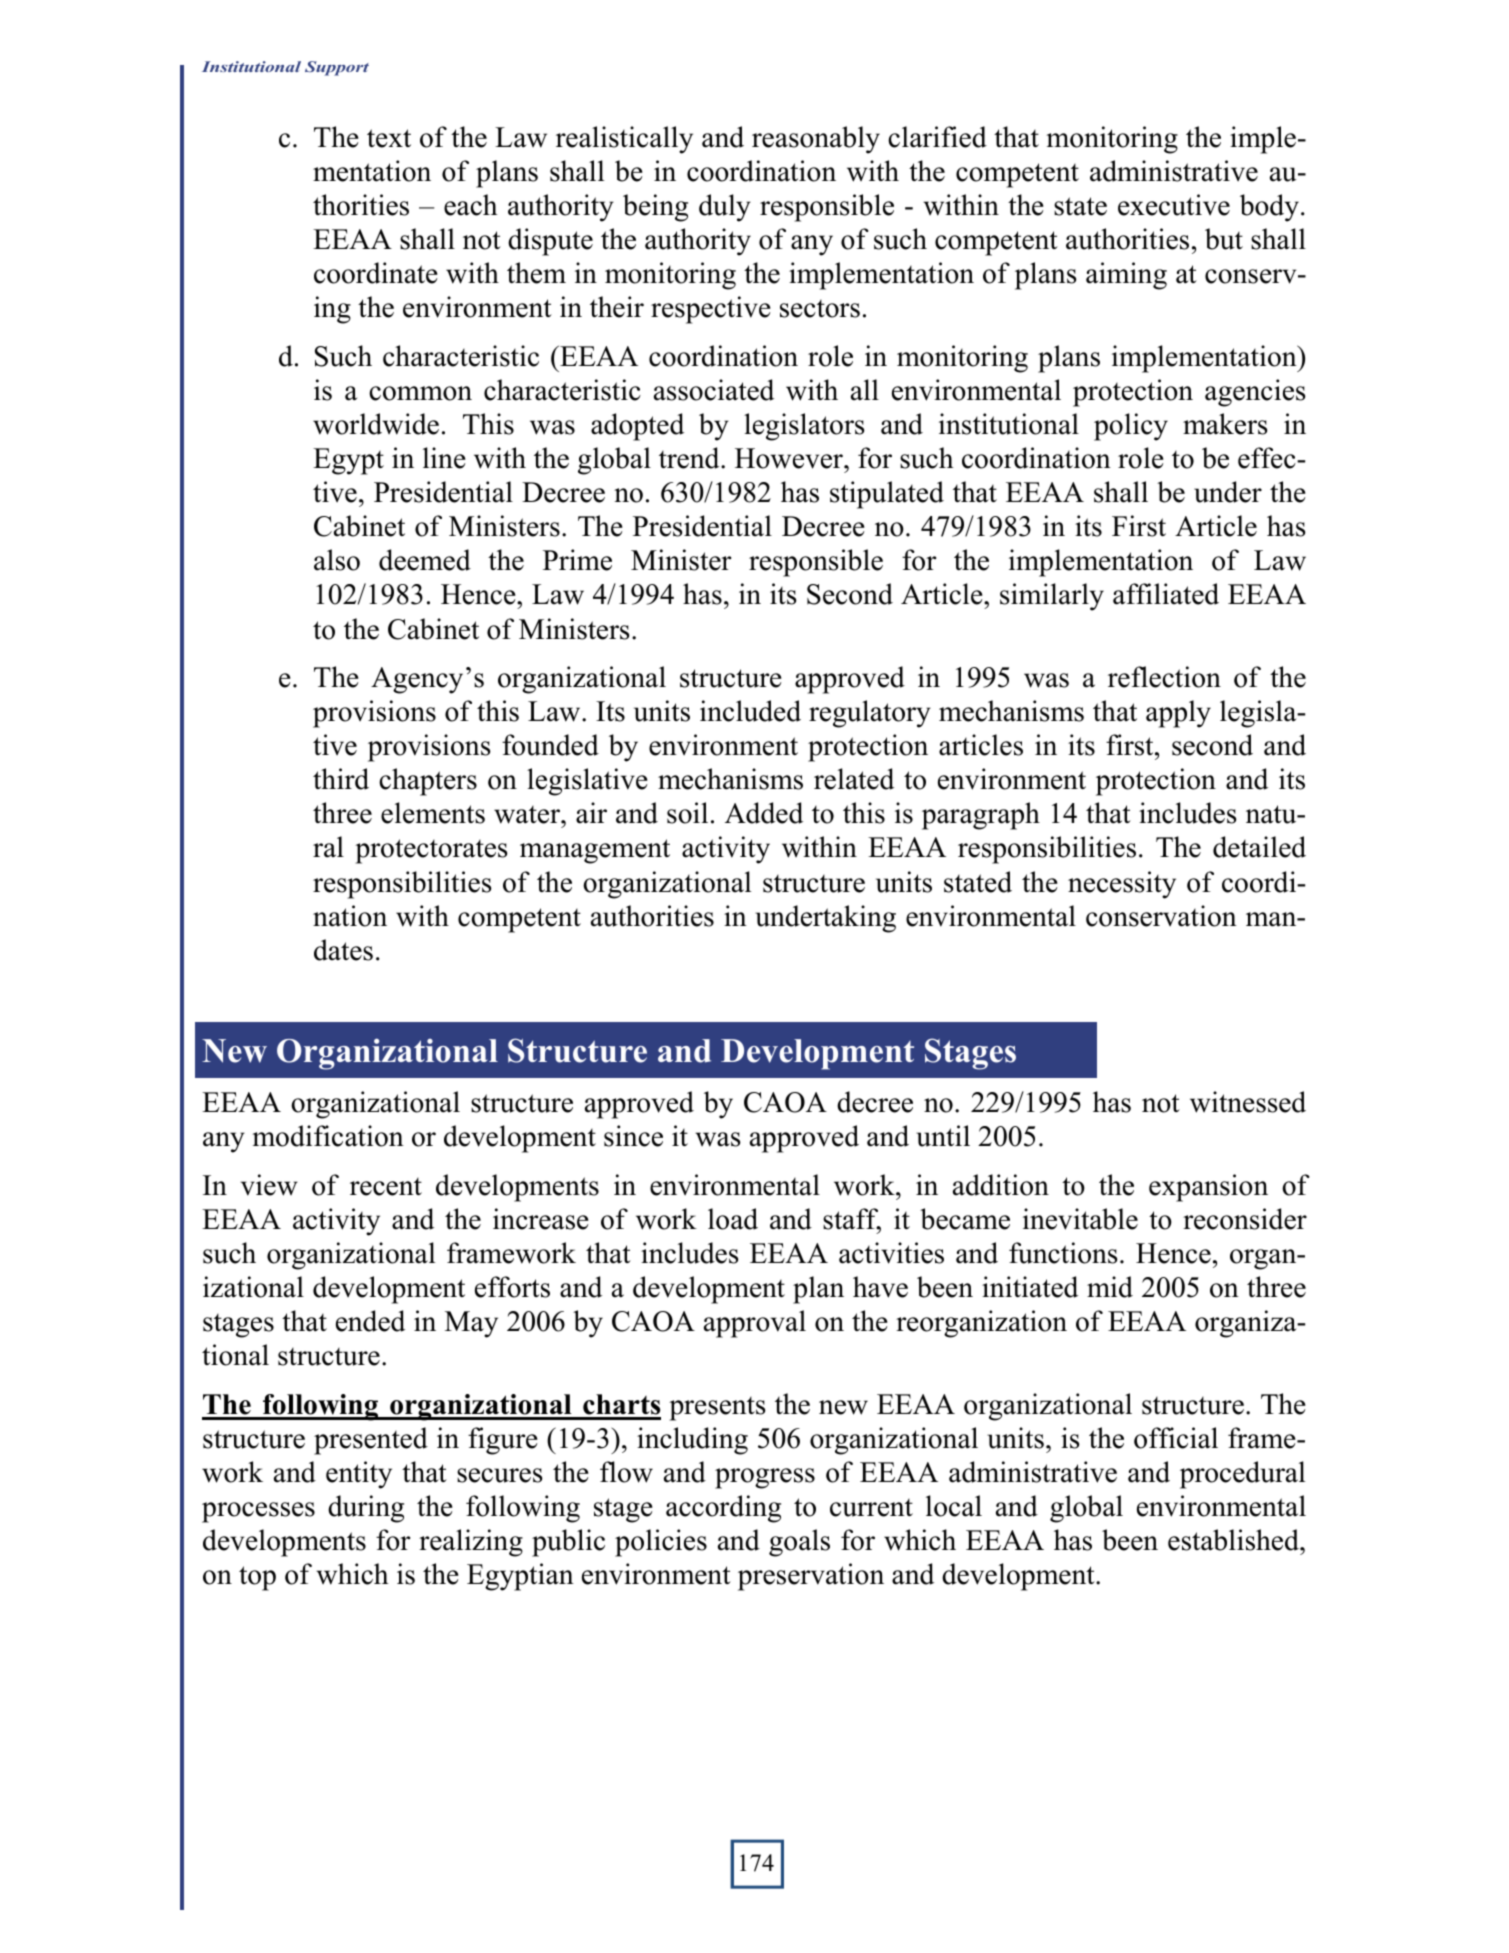 The height and width of the screenshot is (1953, 1509). I want to click on goals, so click(799, 1543).
